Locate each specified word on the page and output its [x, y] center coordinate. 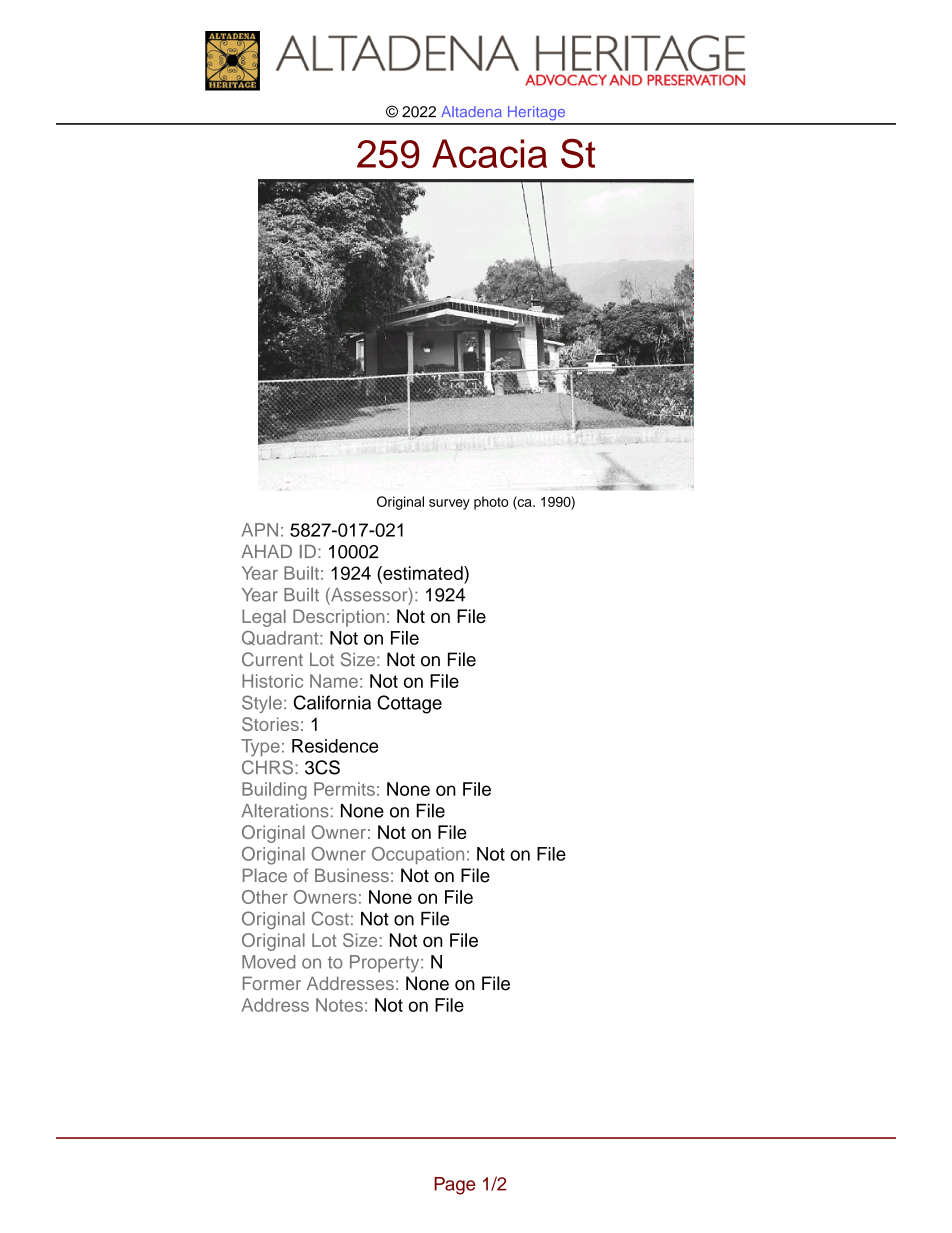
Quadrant [281, 638]
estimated [423, 573]
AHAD [266, 551]
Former [272, 983]
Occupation [418, 855]
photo [491, 503]
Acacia [489, 153]
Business [352, 875]
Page [454, 1186]
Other [265, 897]
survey [449, 504]
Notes [339, 1005]
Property [386, 964]
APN [260, 530]
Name [334, 681]
